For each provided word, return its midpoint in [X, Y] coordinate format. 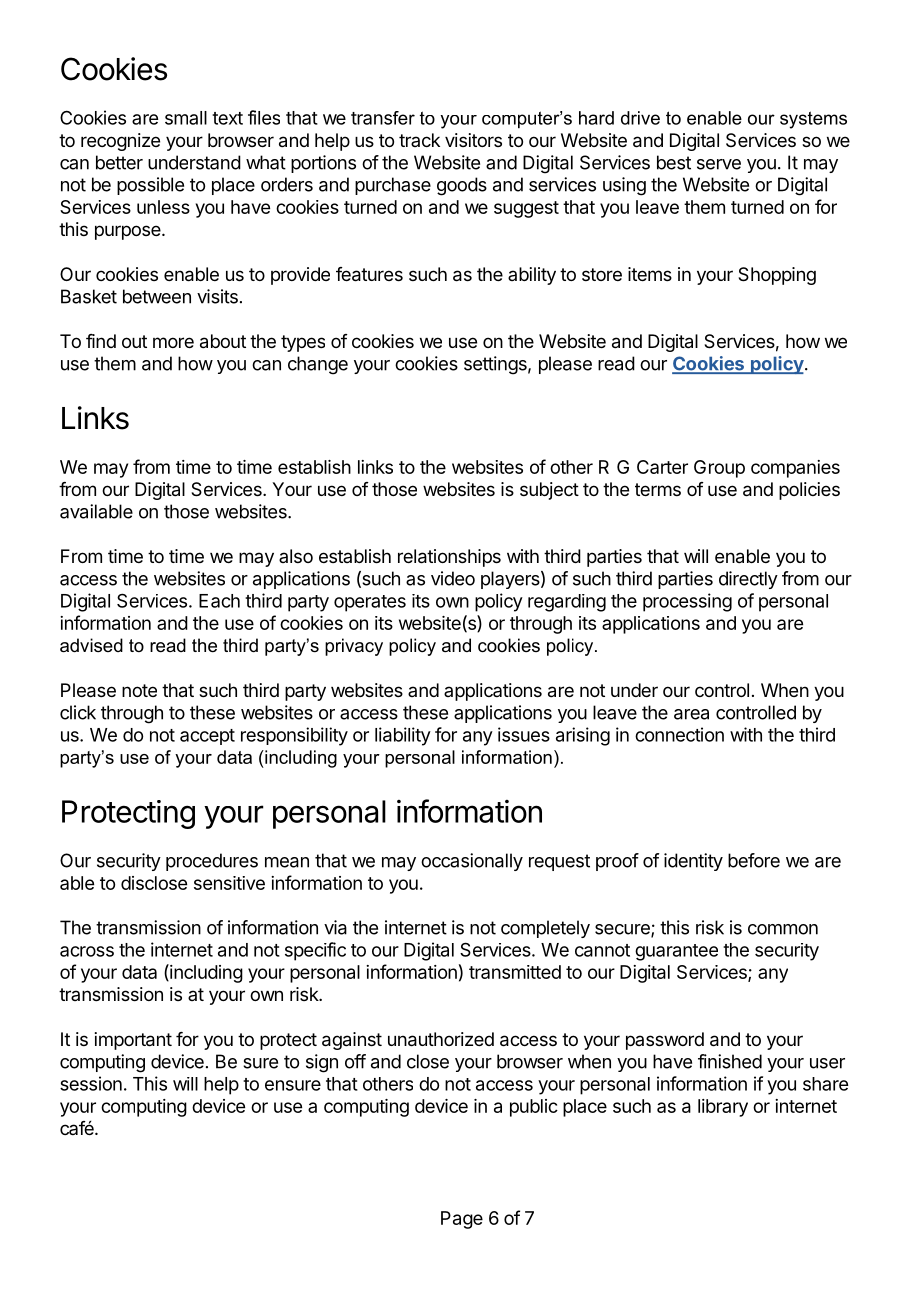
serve [719, 164]
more [173, 342]
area [691, 714]
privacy [354, 647]
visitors [473, 140]
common [783, 929]
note [139, 690]
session [91, 1083]
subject [549, 491]
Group [719, 469]
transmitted [515, 972]
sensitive [229, 883]
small [186, 118]
